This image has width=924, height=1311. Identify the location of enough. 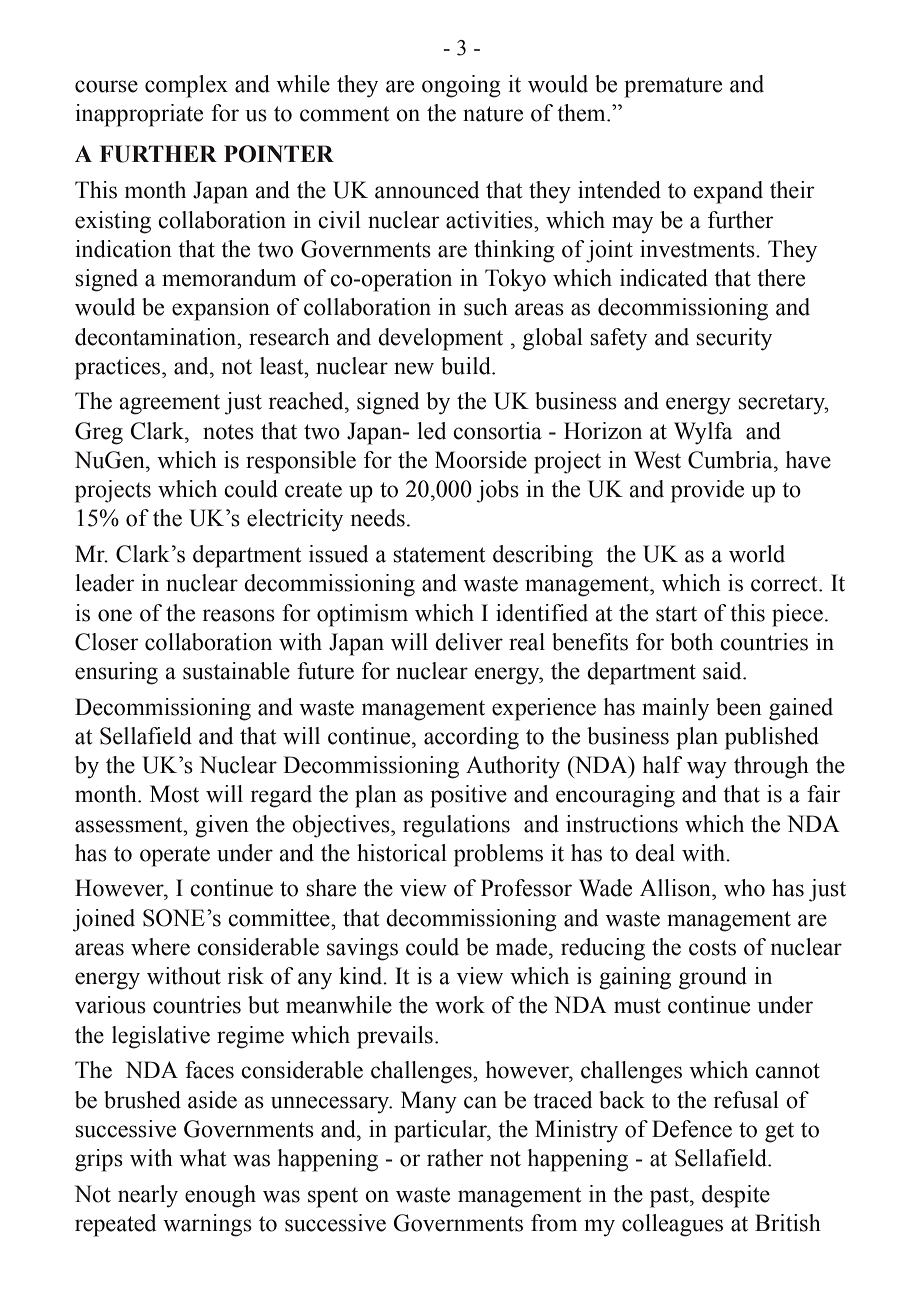
(220, 1196).
